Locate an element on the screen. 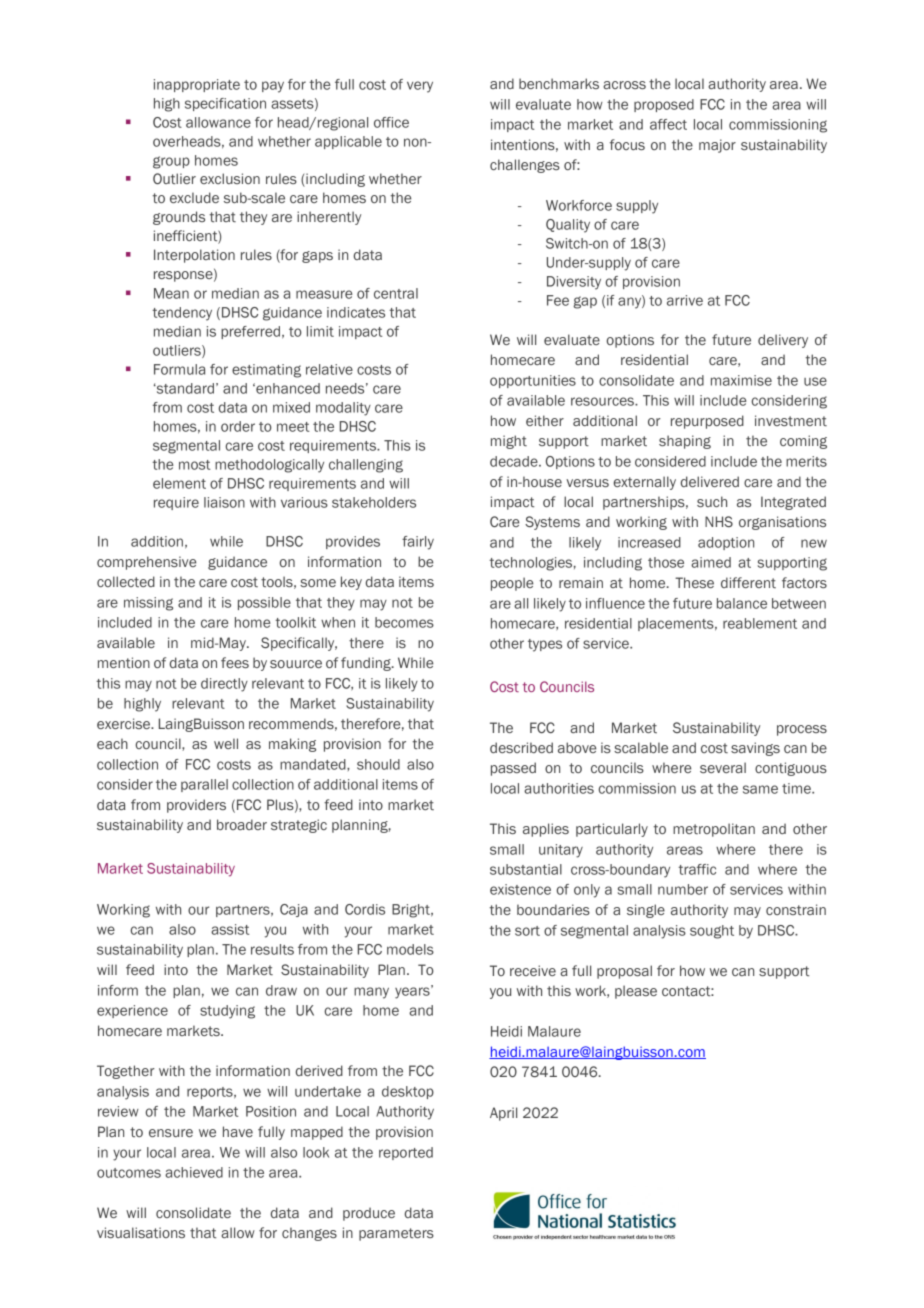  office is located at coordinates (391, 122).
